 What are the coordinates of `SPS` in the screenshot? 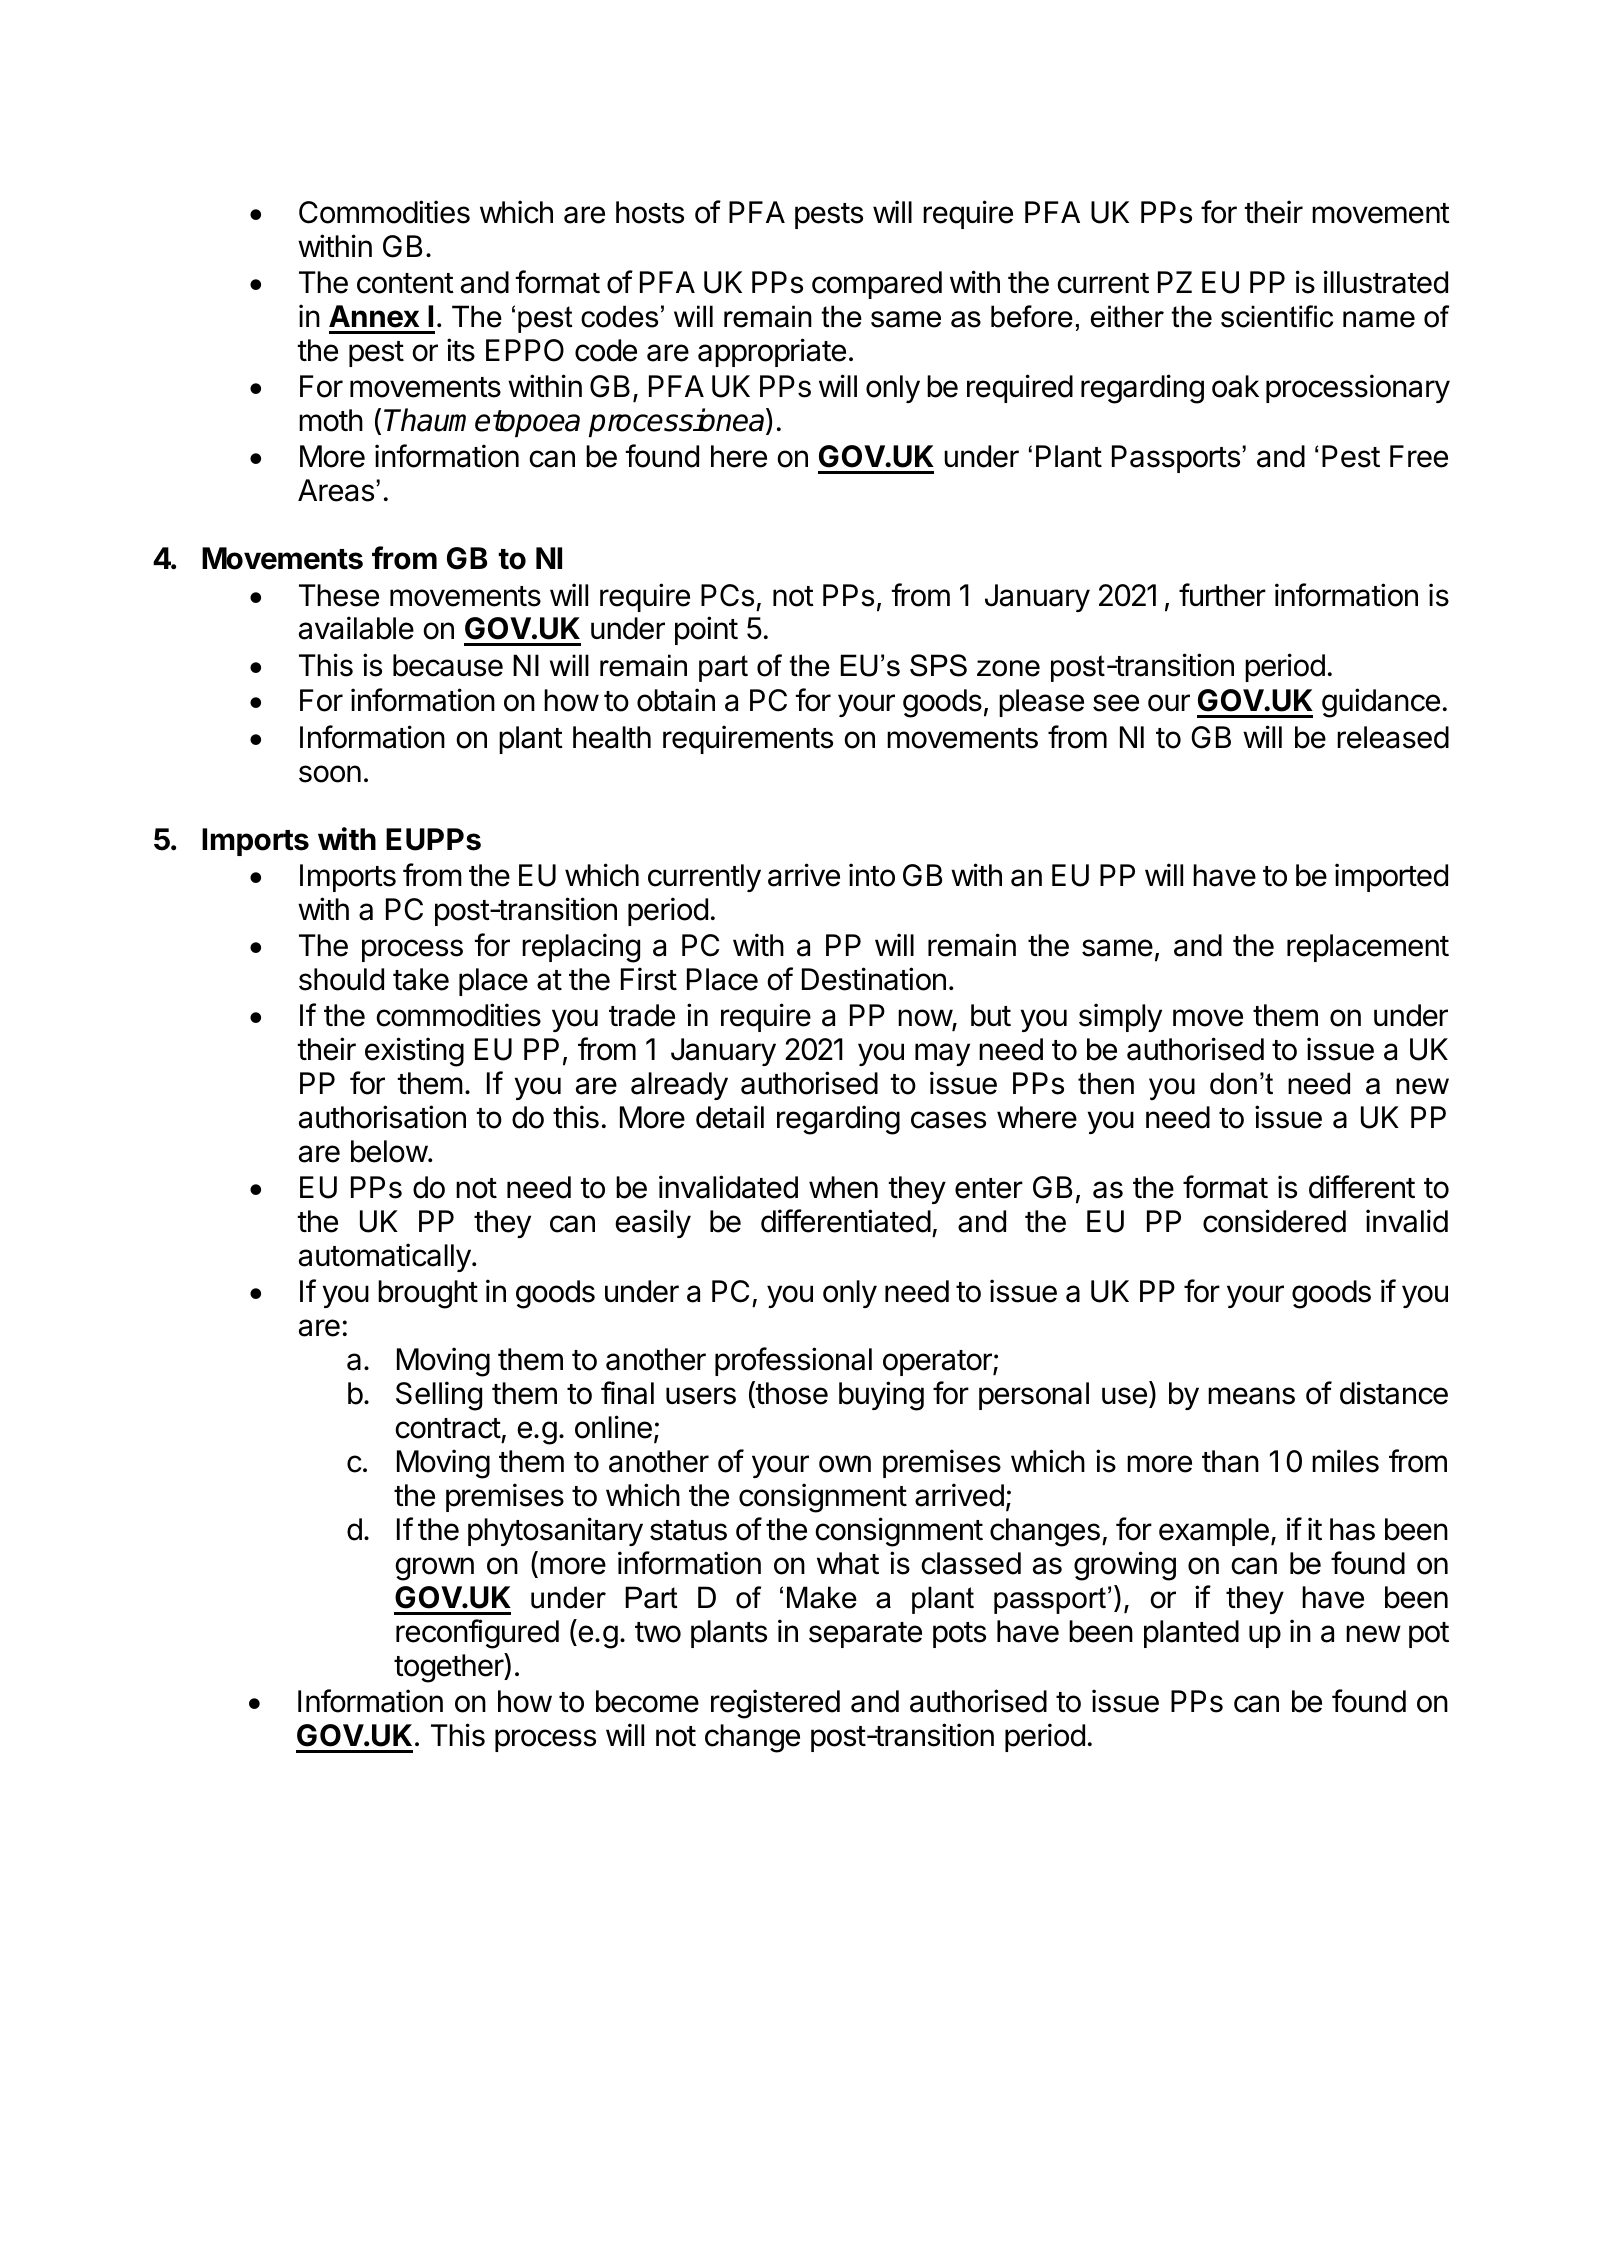 It's located at (938, 665).
